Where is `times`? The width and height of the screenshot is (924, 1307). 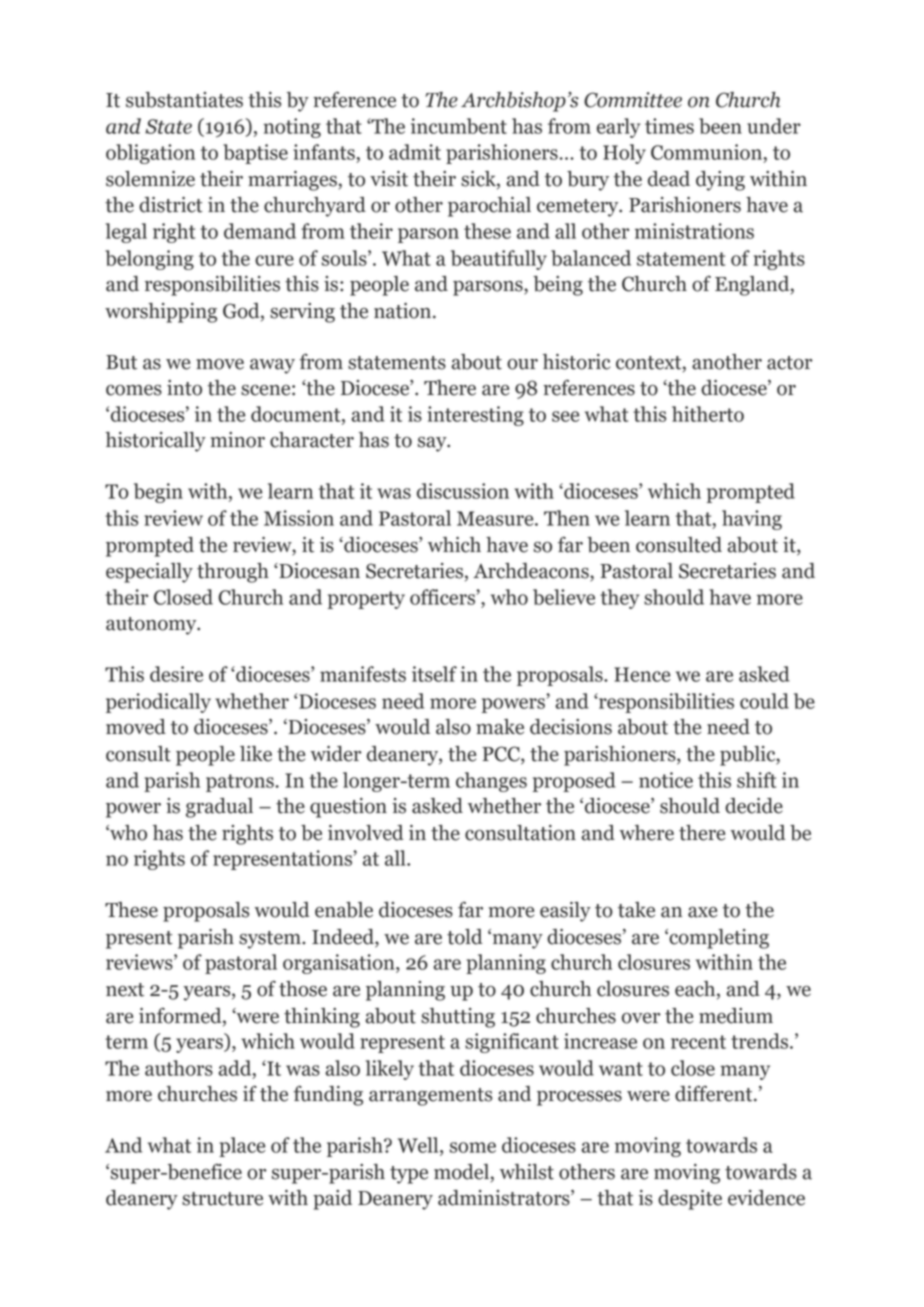 times is located at coordinates (669, 126).
